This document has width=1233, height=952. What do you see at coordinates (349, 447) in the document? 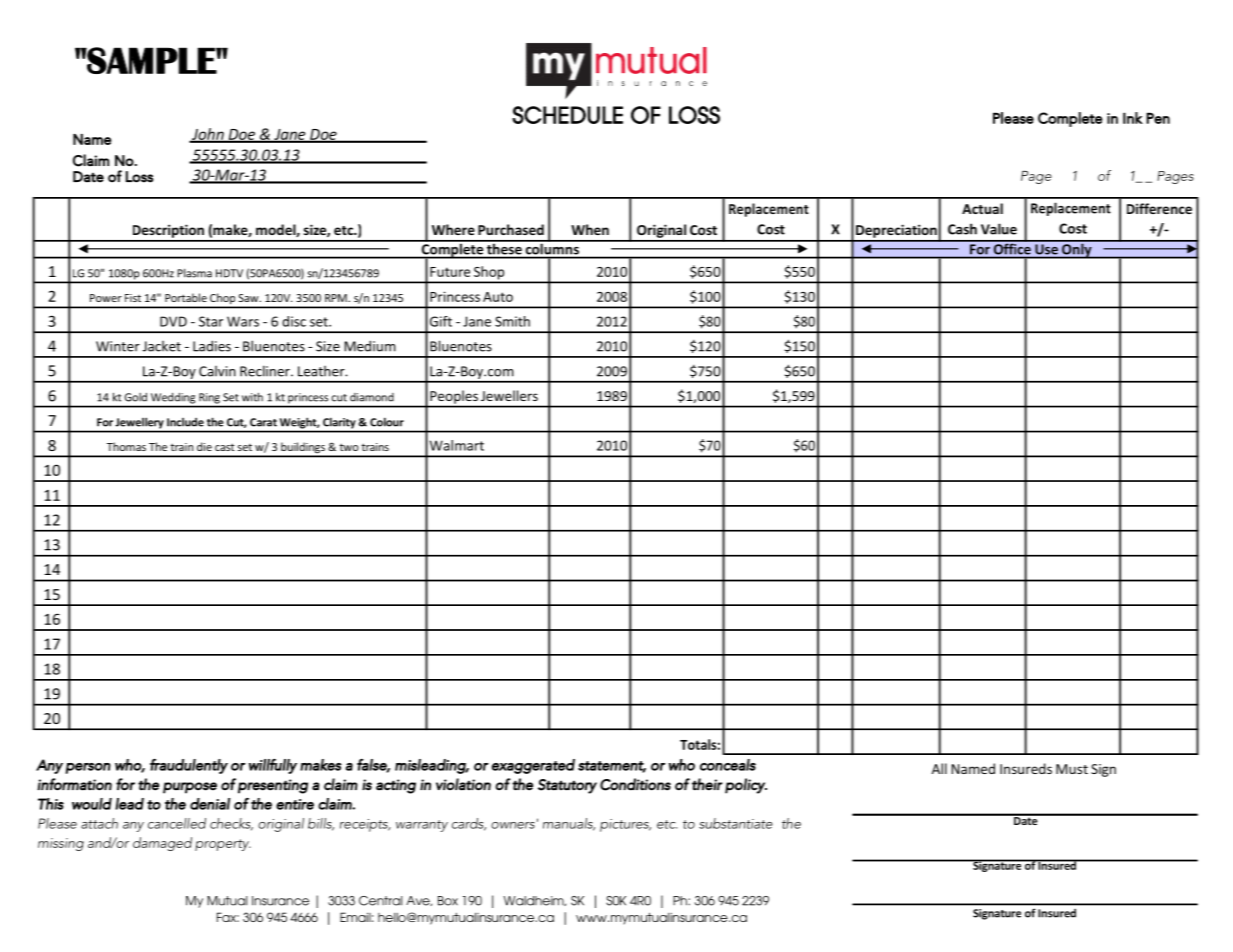
I see `two` at bounding box center [349, 447].
